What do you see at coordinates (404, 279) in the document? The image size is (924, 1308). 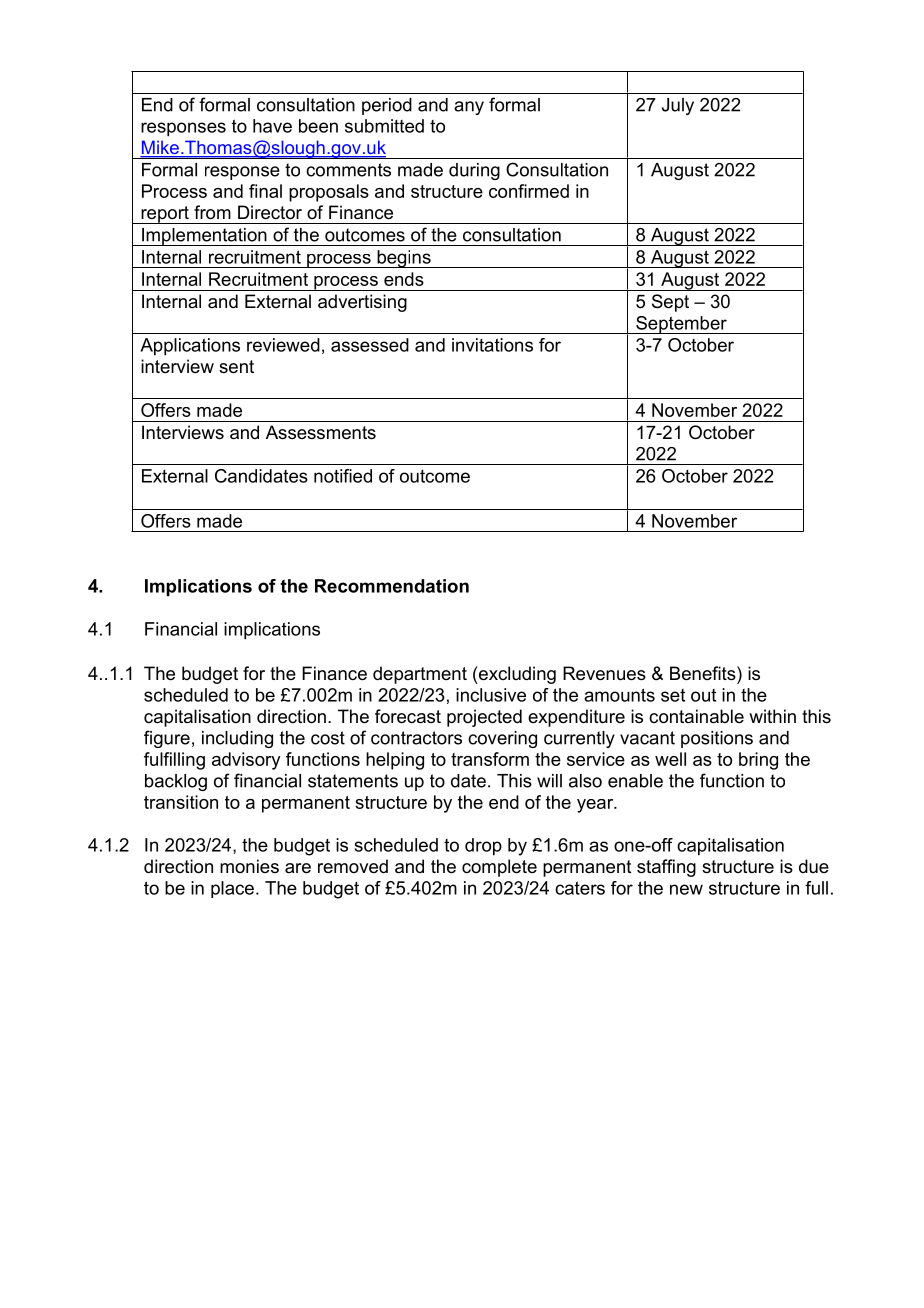 I see `ends` at bounding box center [404, 279].
